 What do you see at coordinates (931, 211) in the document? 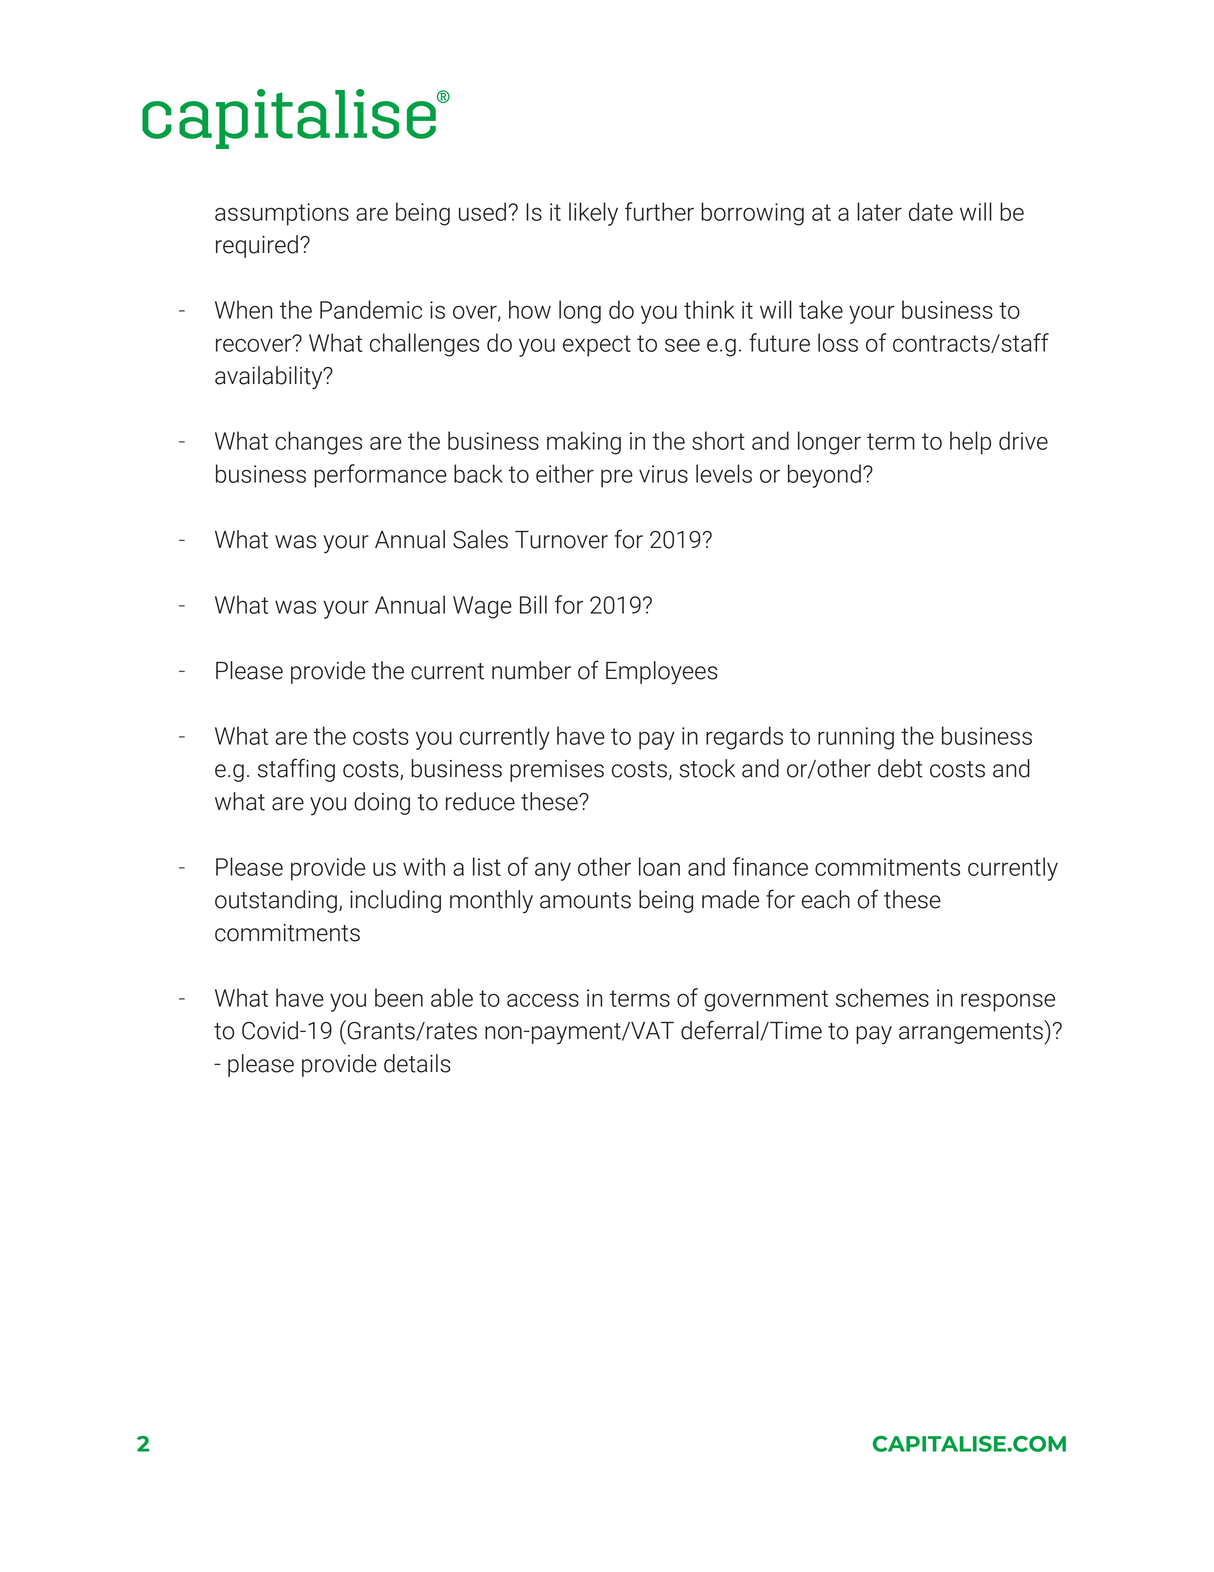
I see `date` at bounding box center [931, 211].
